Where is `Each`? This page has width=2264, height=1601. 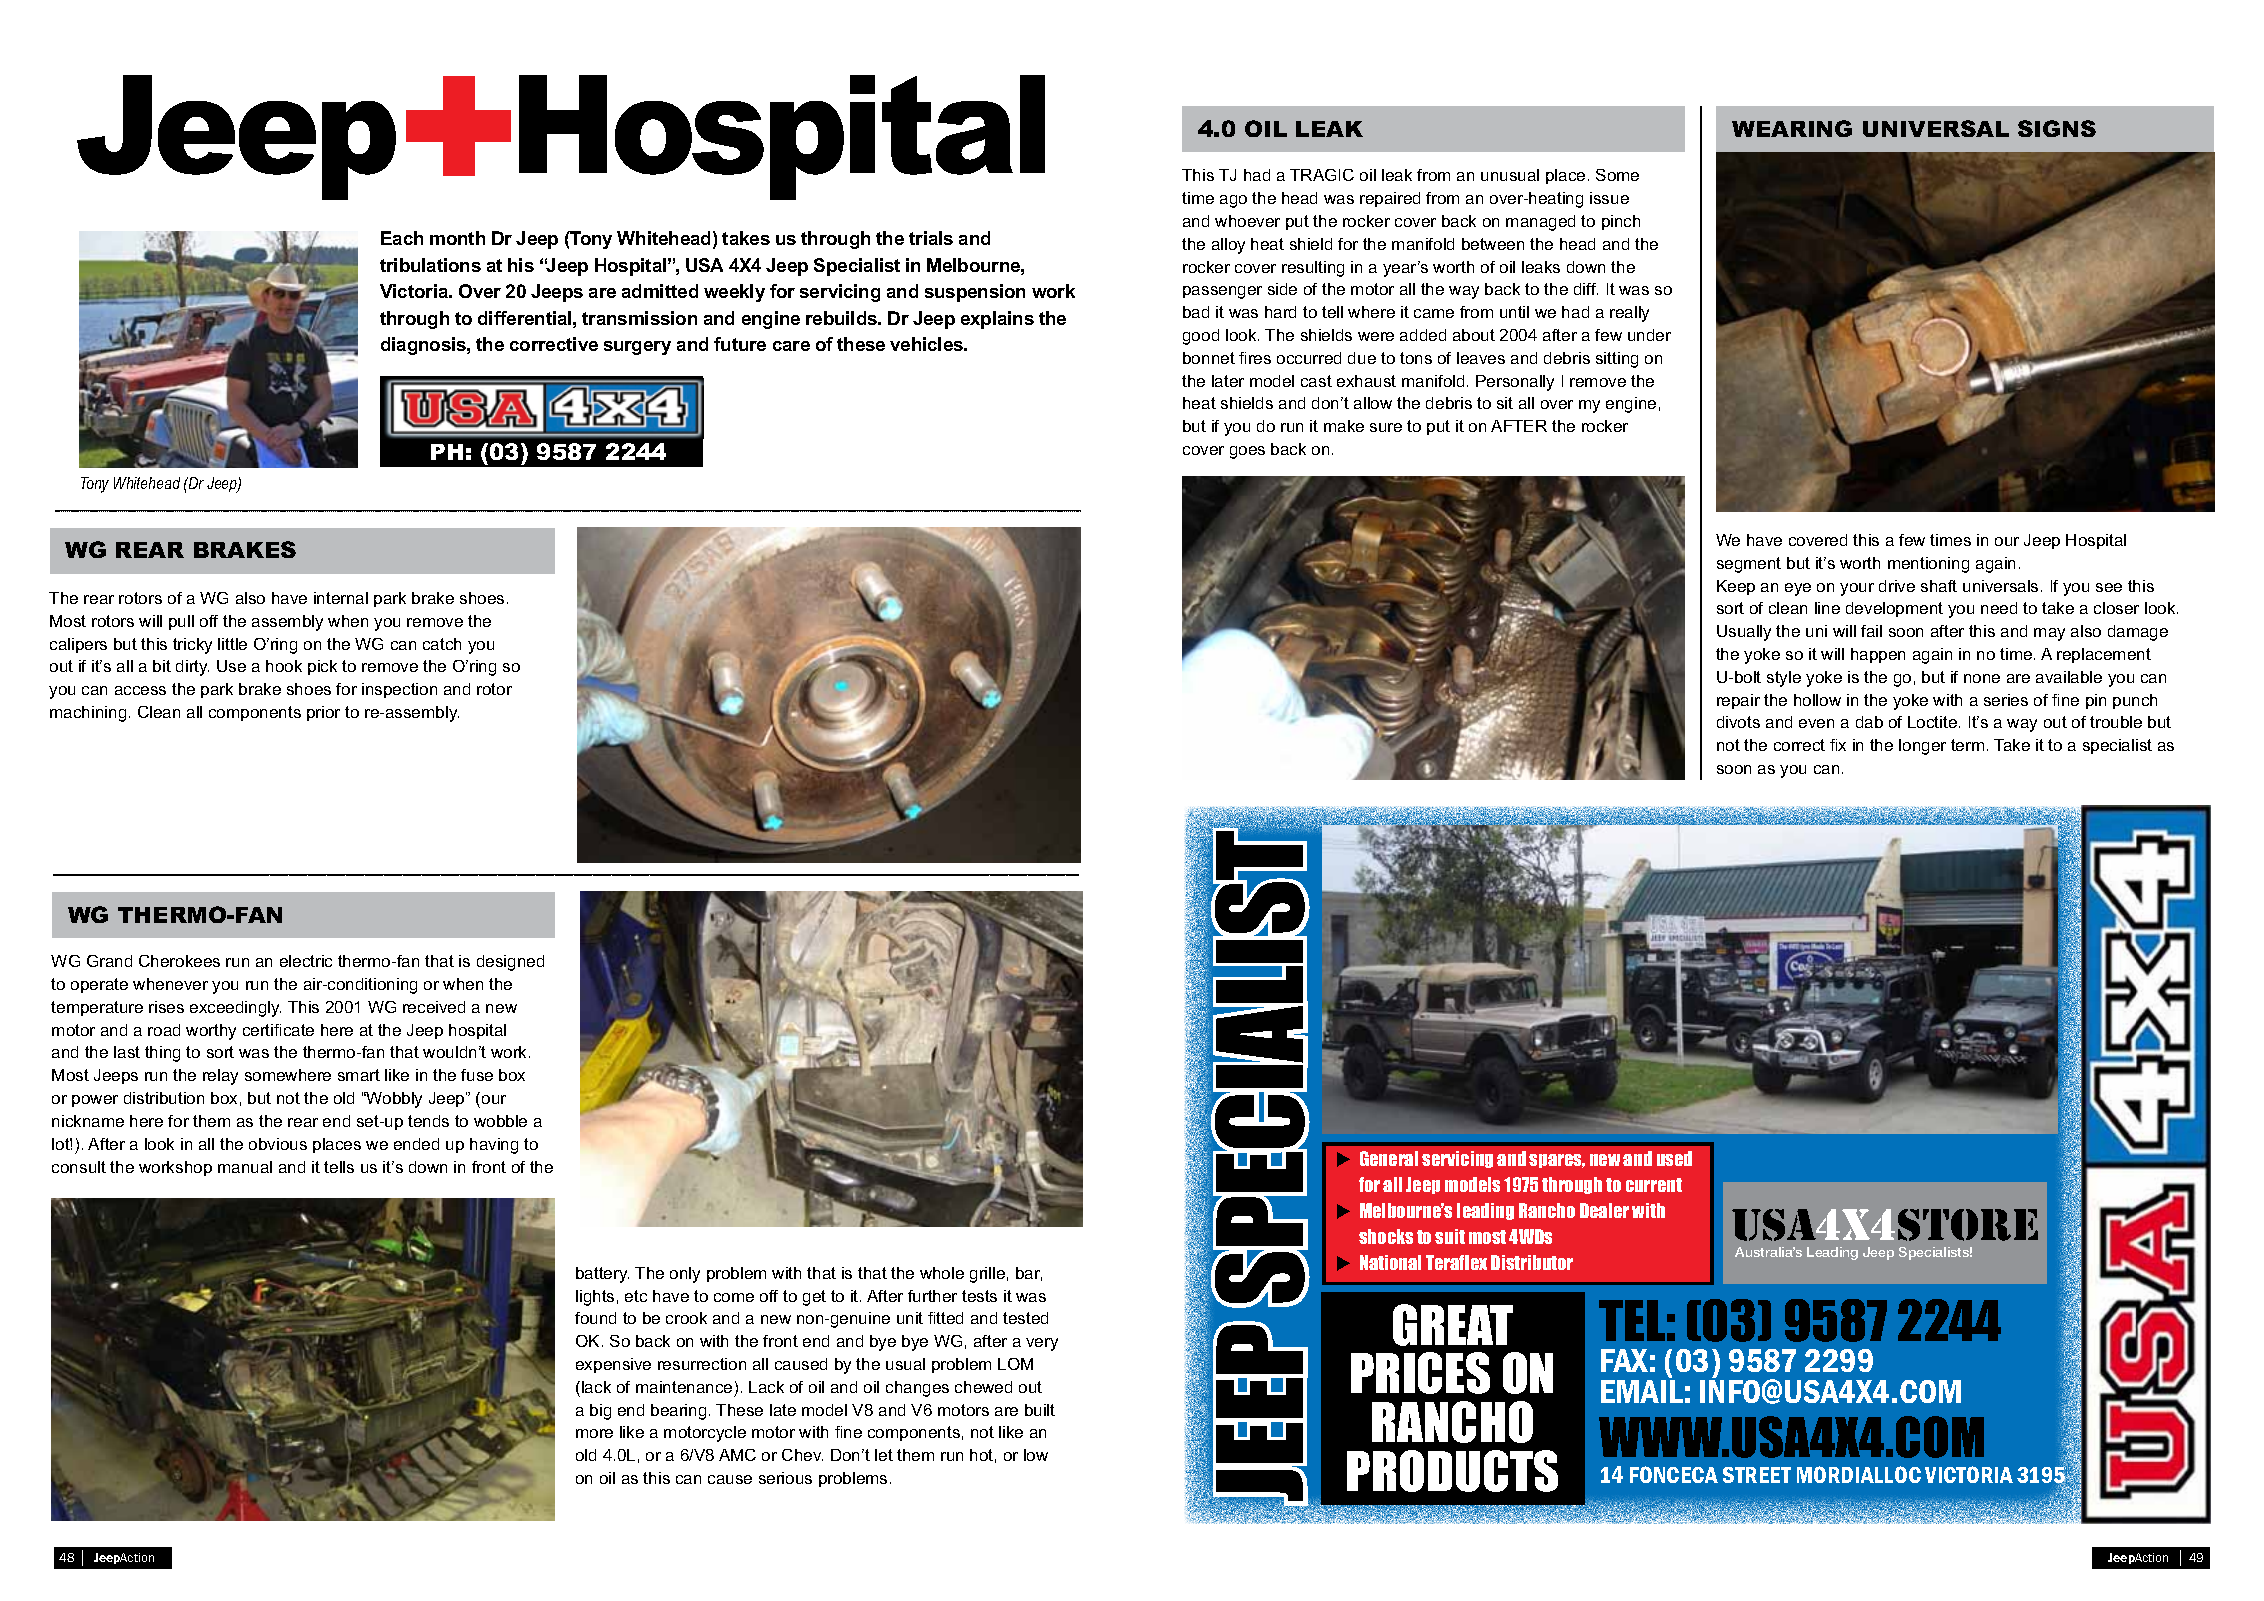 Each is located at coordinates (402, 238).
